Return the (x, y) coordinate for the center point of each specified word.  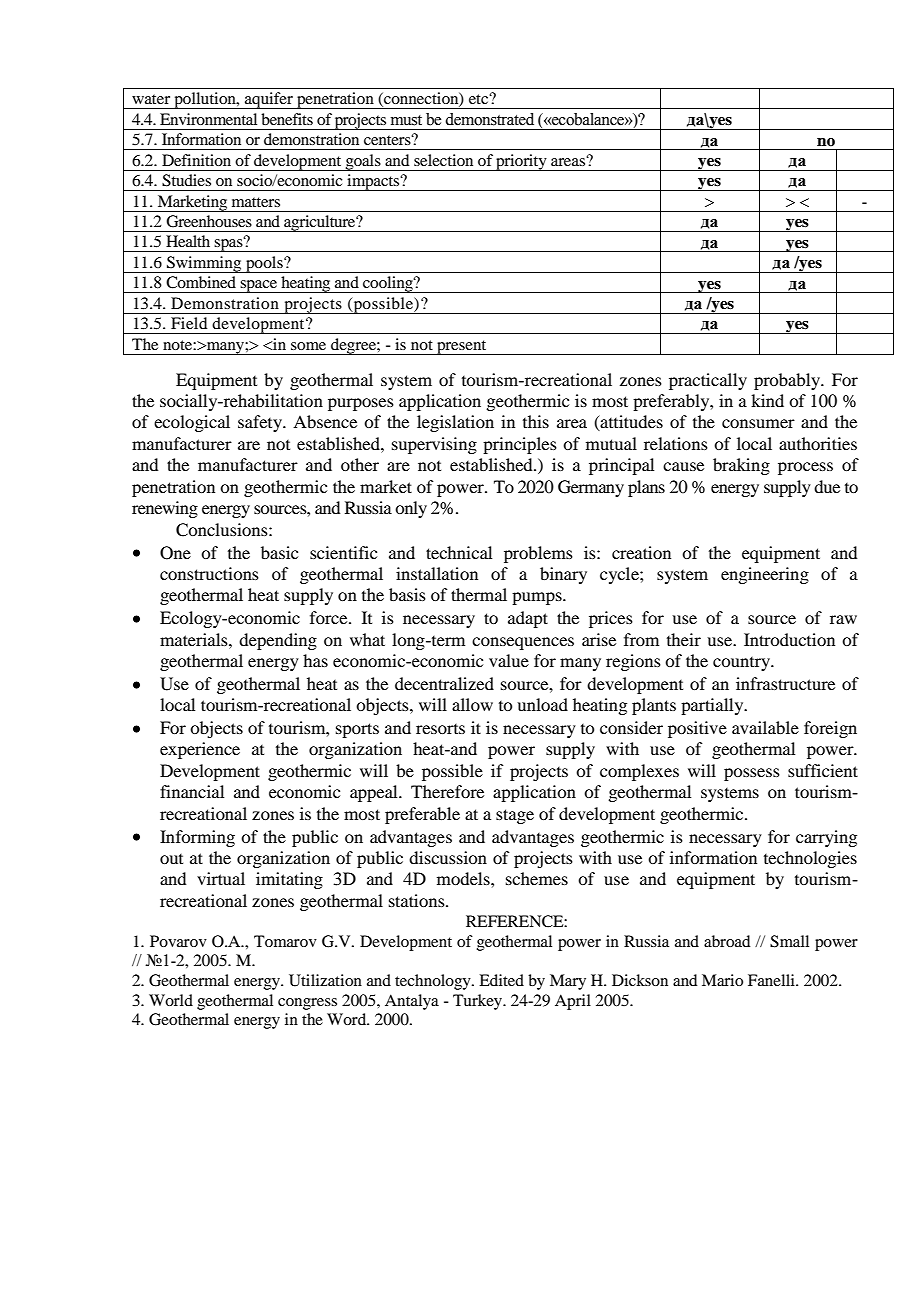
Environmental (208, 119)
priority (521, 162)
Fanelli (772, 980)
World (171, 1000)
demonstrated (489, 119)
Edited (501, 980)
